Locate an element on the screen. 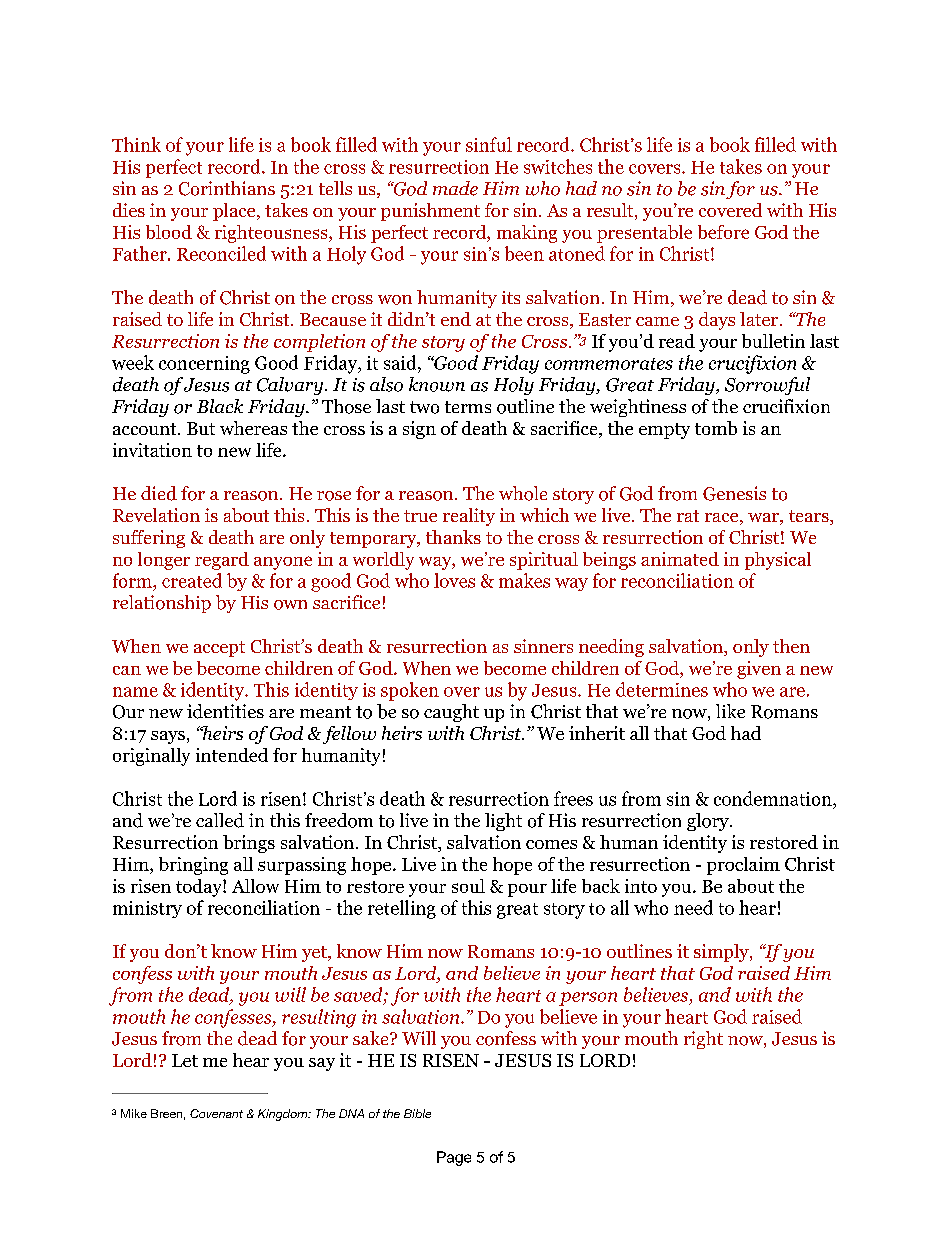  proclaim is located at coordinates (743, 866).
